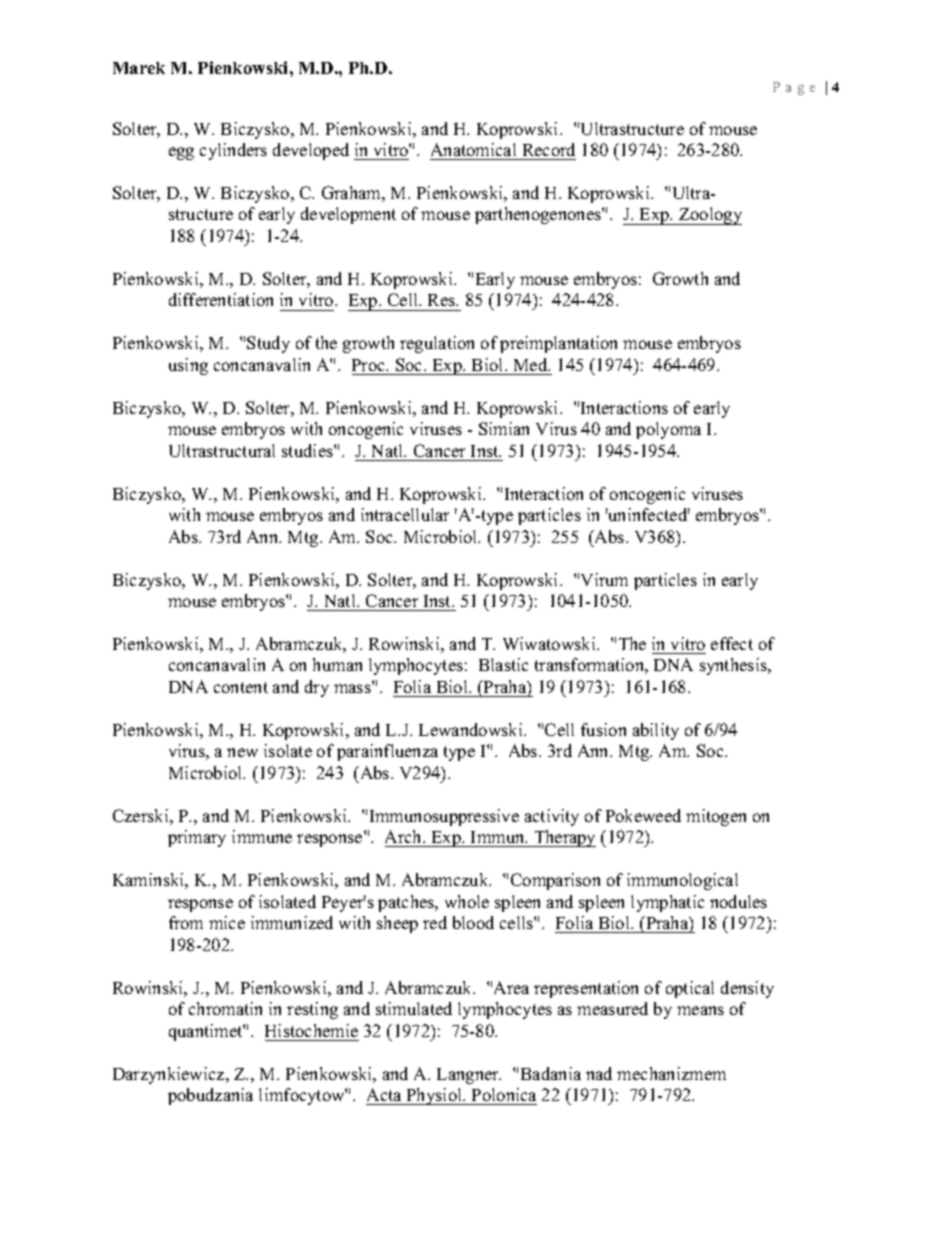 The height and width of the screenshot is (1233, 952). I want to click on Anatomical, so click(473, 149).
